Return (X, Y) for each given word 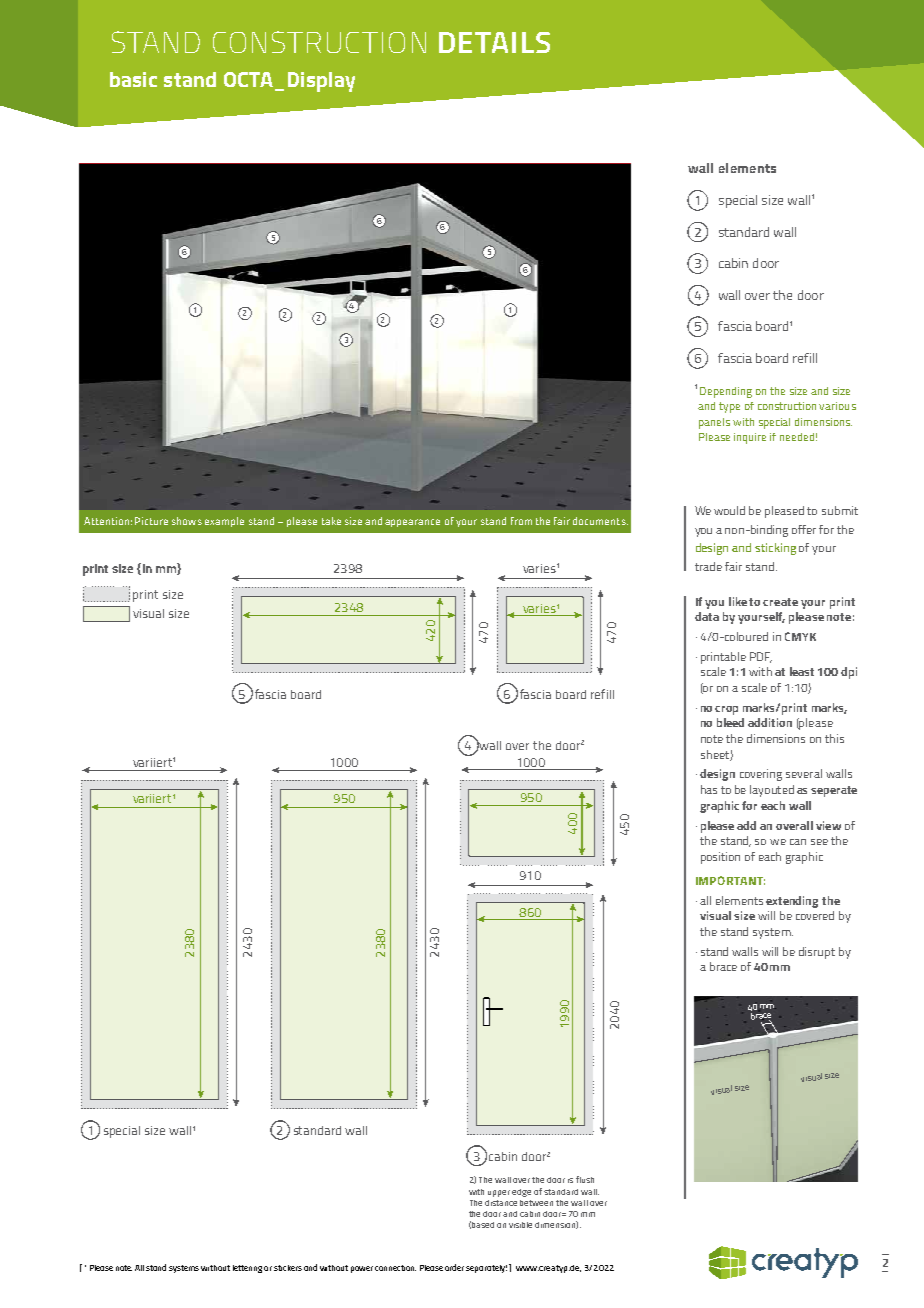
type (729, 407)
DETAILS (494, 42)
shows (187, 521)
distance (501, 1203)
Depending (726, 392)
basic (133, 79)
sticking (775, 549)
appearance (412, 523)
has (709, 789)
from (521, 521)
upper (499, 1193)
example (224, 522)
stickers (288, 1268)
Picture (151, 521)
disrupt (817, 953)
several (804, 773)
